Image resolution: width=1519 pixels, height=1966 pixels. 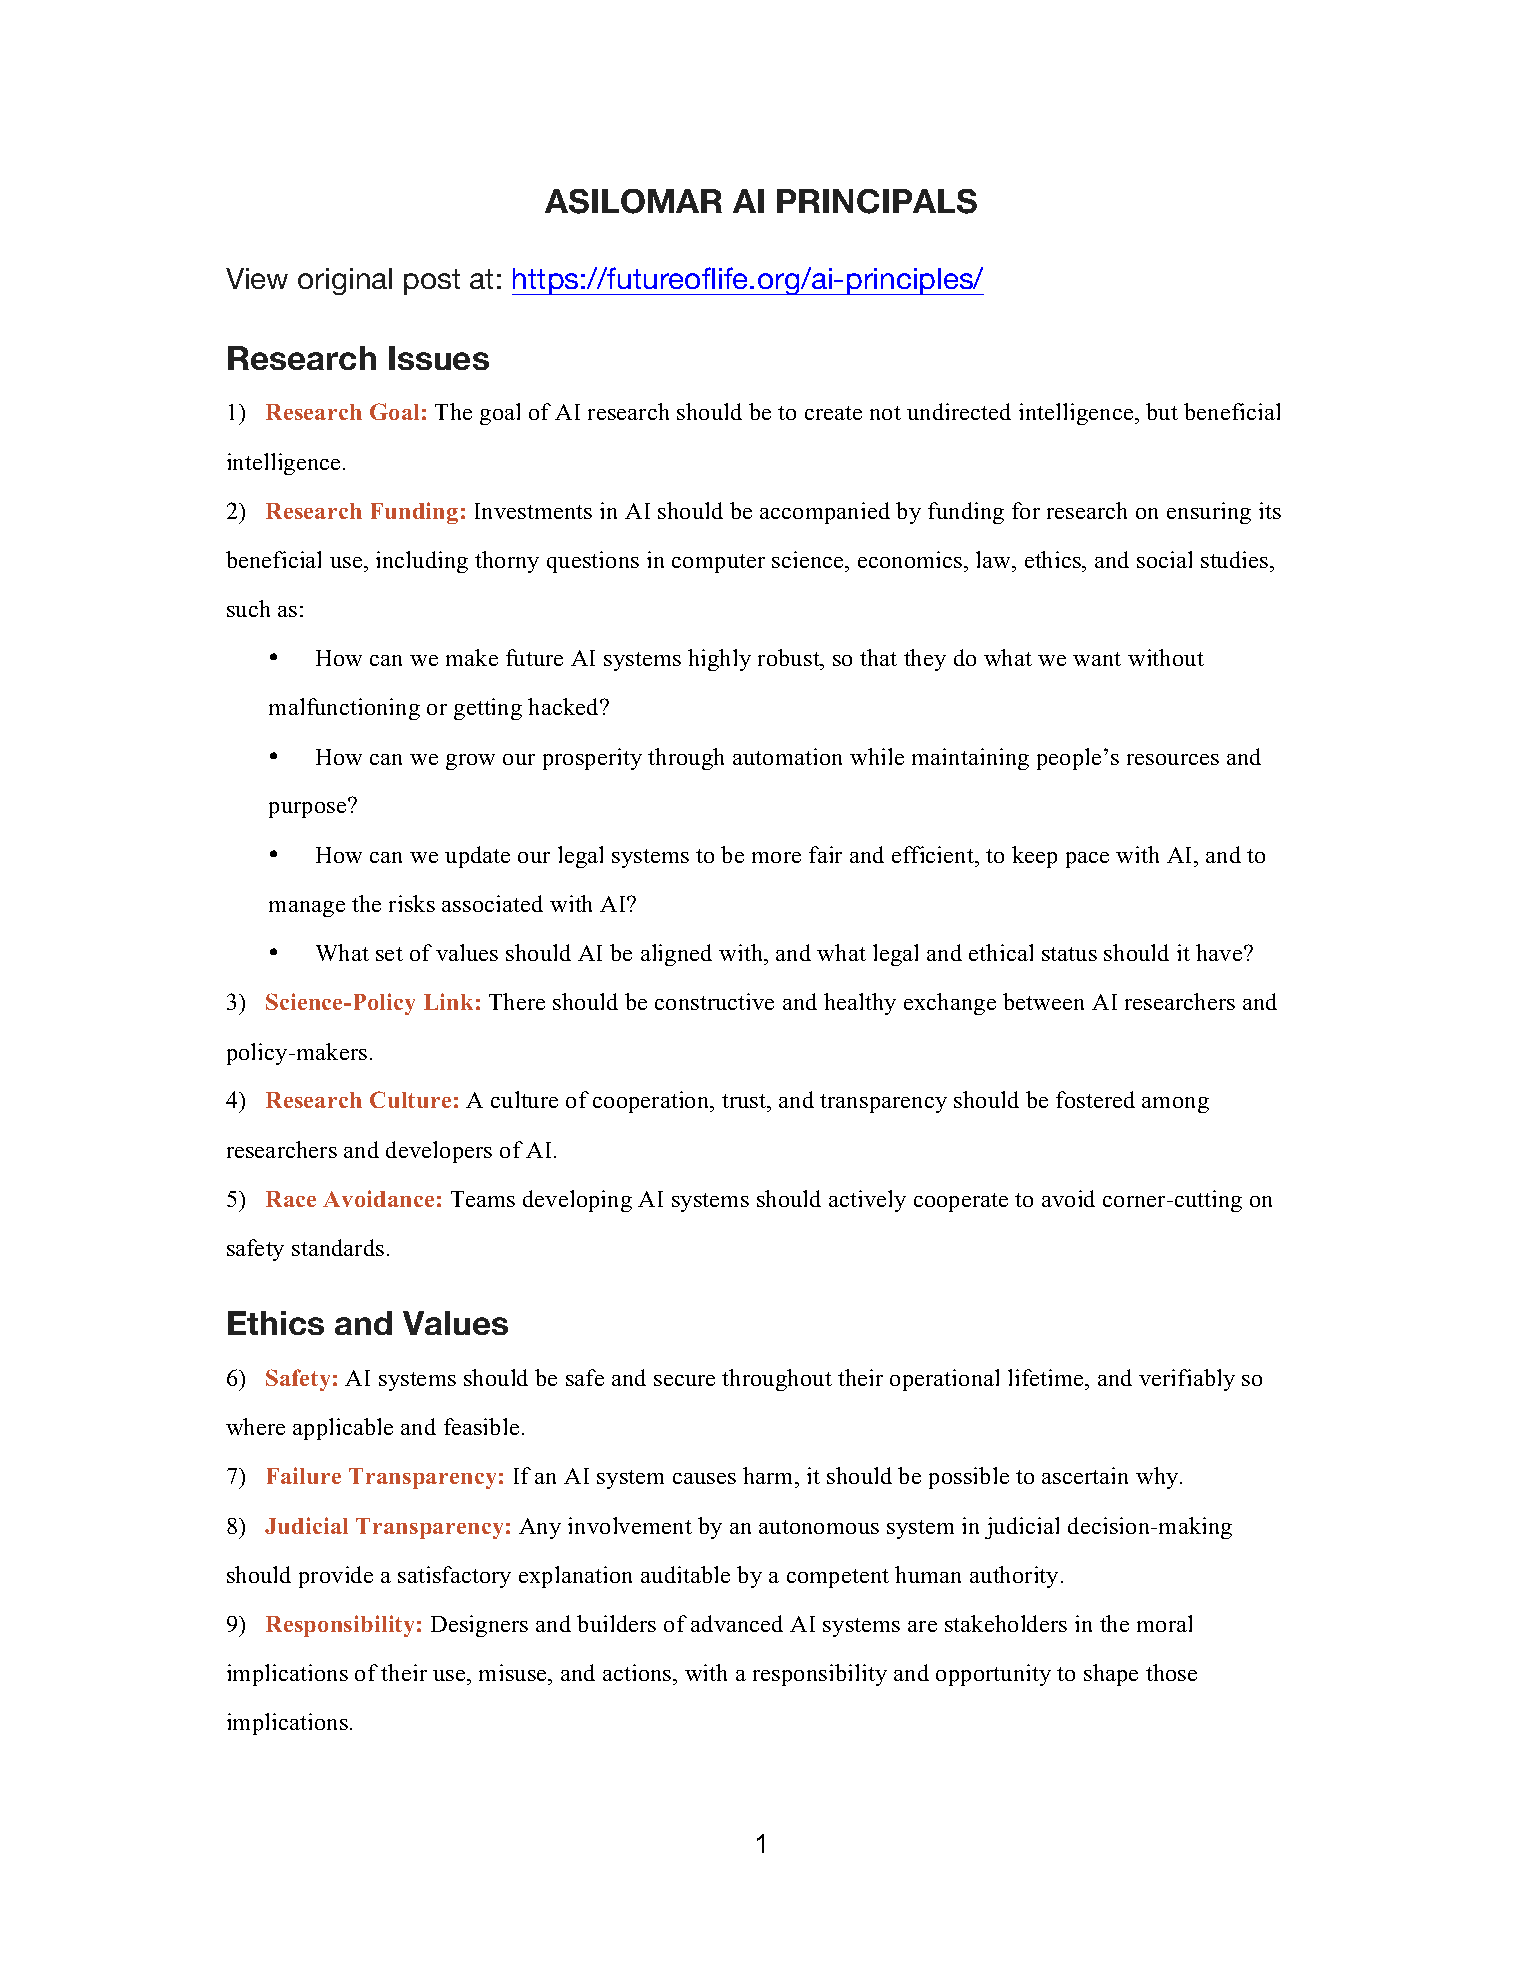 I want to click on standards, so click(x=338, y=1247).
